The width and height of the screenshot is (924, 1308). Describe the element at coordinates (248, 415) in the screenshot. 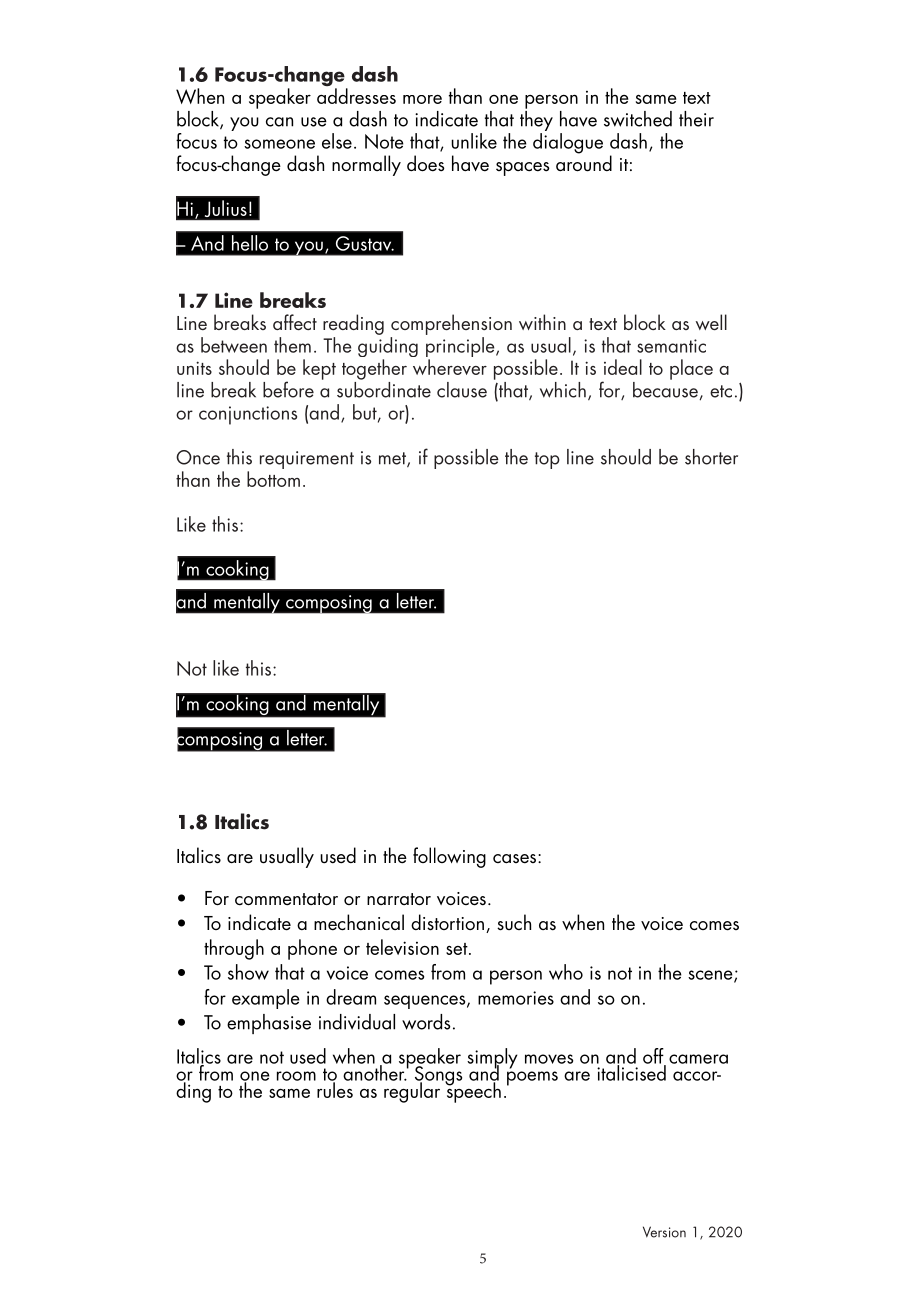

I see `conjunctions` at that location.
